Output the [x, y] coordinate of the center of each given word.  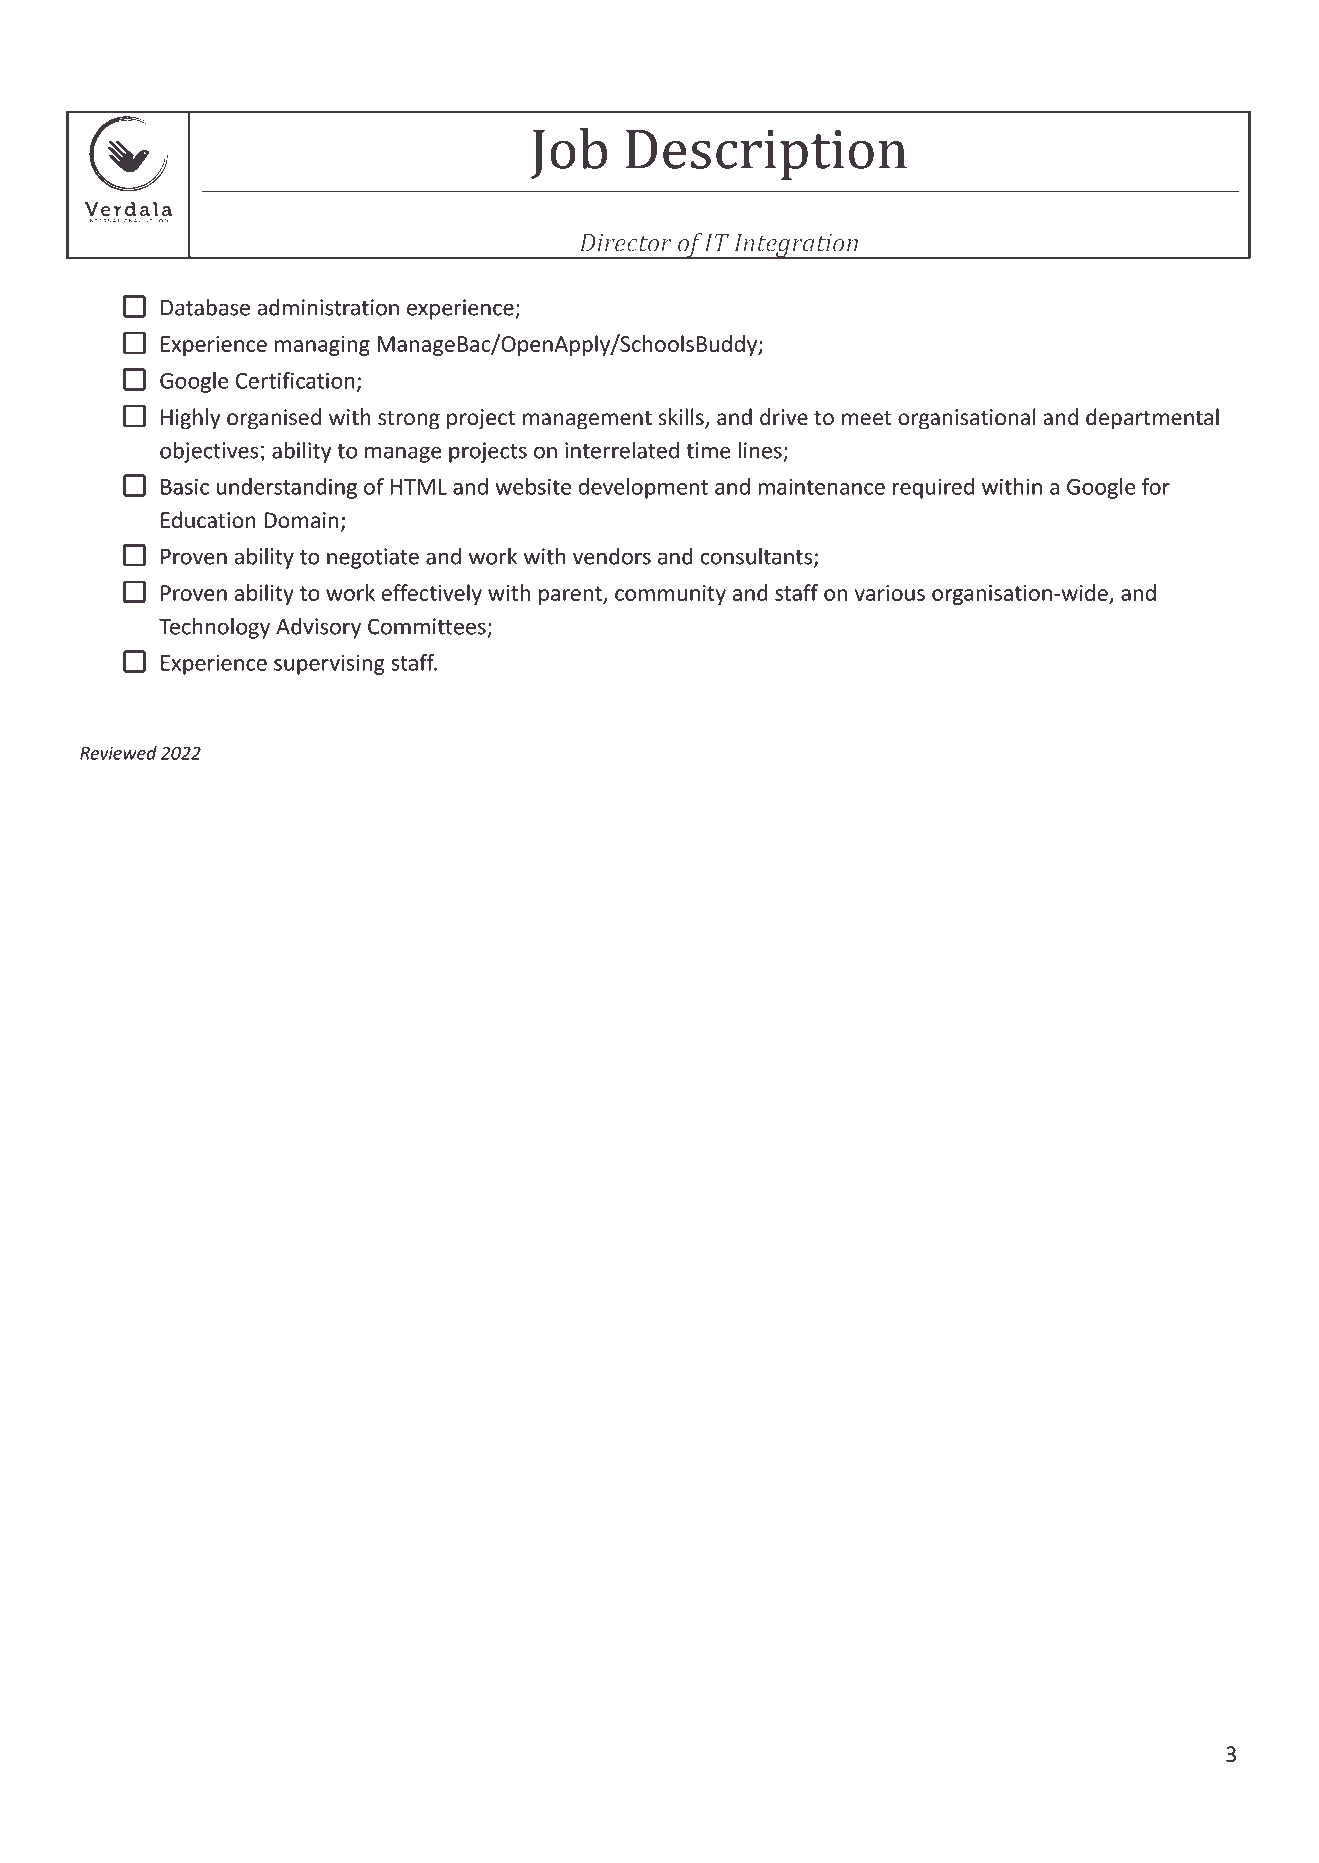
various [890, 593]
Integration [796, 246]
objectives [209, 452]
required [933, 488]
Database [205, 307]
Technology [214, 628]
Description [766, 155]
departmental [1152, 419]
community [670, 595]
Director [626, 243]
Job [569, 153]
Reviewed [118, 753]
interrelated [622, 450]
